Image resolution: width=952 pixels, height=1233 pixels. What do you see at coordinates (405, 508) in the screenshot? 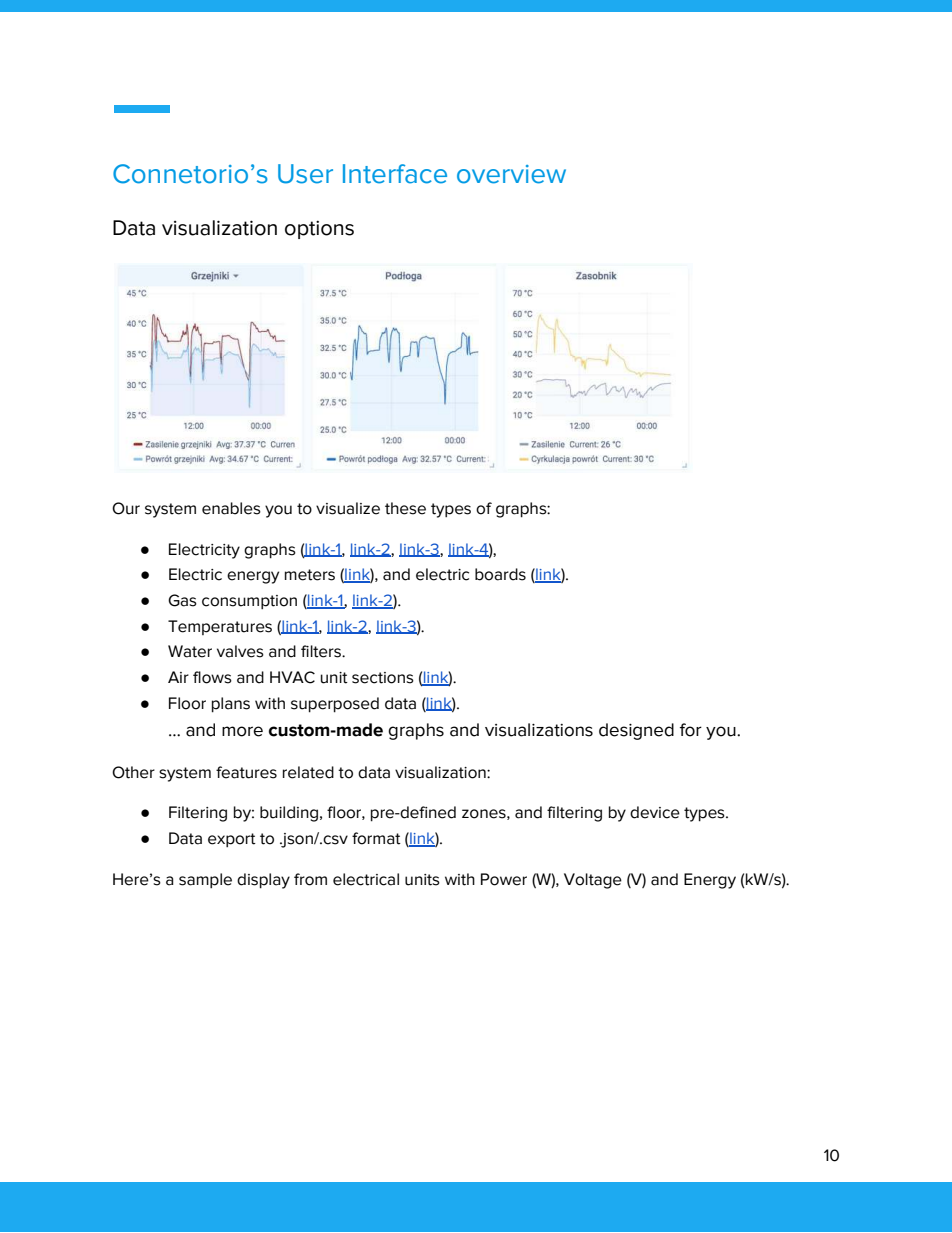
I see `these` at bounding box center [405, 508].
